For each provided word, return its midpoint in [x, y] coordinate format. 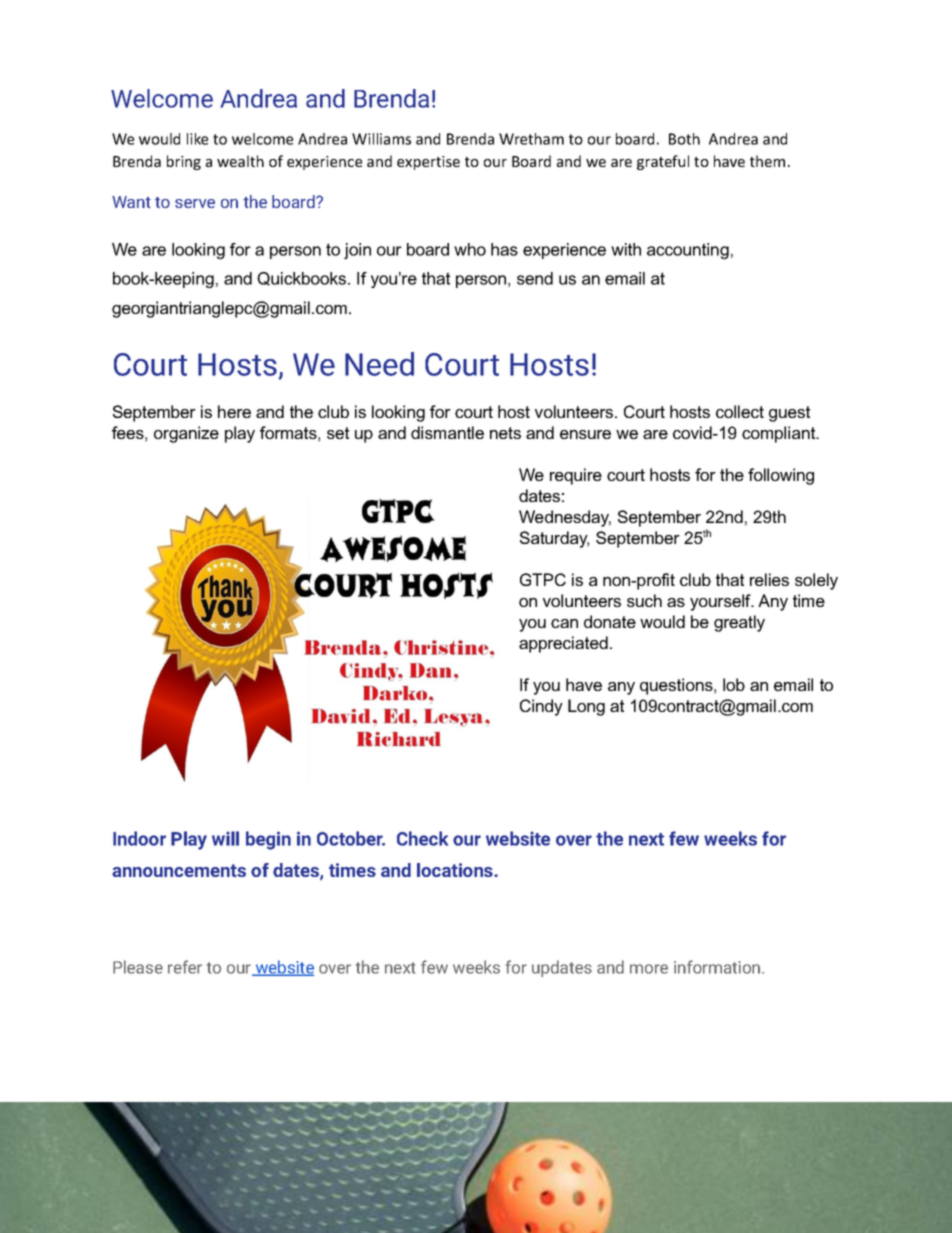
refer [185, 967]
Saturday [554, 539]
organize [186, 434]
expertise [428, 163]
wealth [240, 161]
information [718, 967]
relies [769, 579]
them [767, 161]
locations [456, 870]
